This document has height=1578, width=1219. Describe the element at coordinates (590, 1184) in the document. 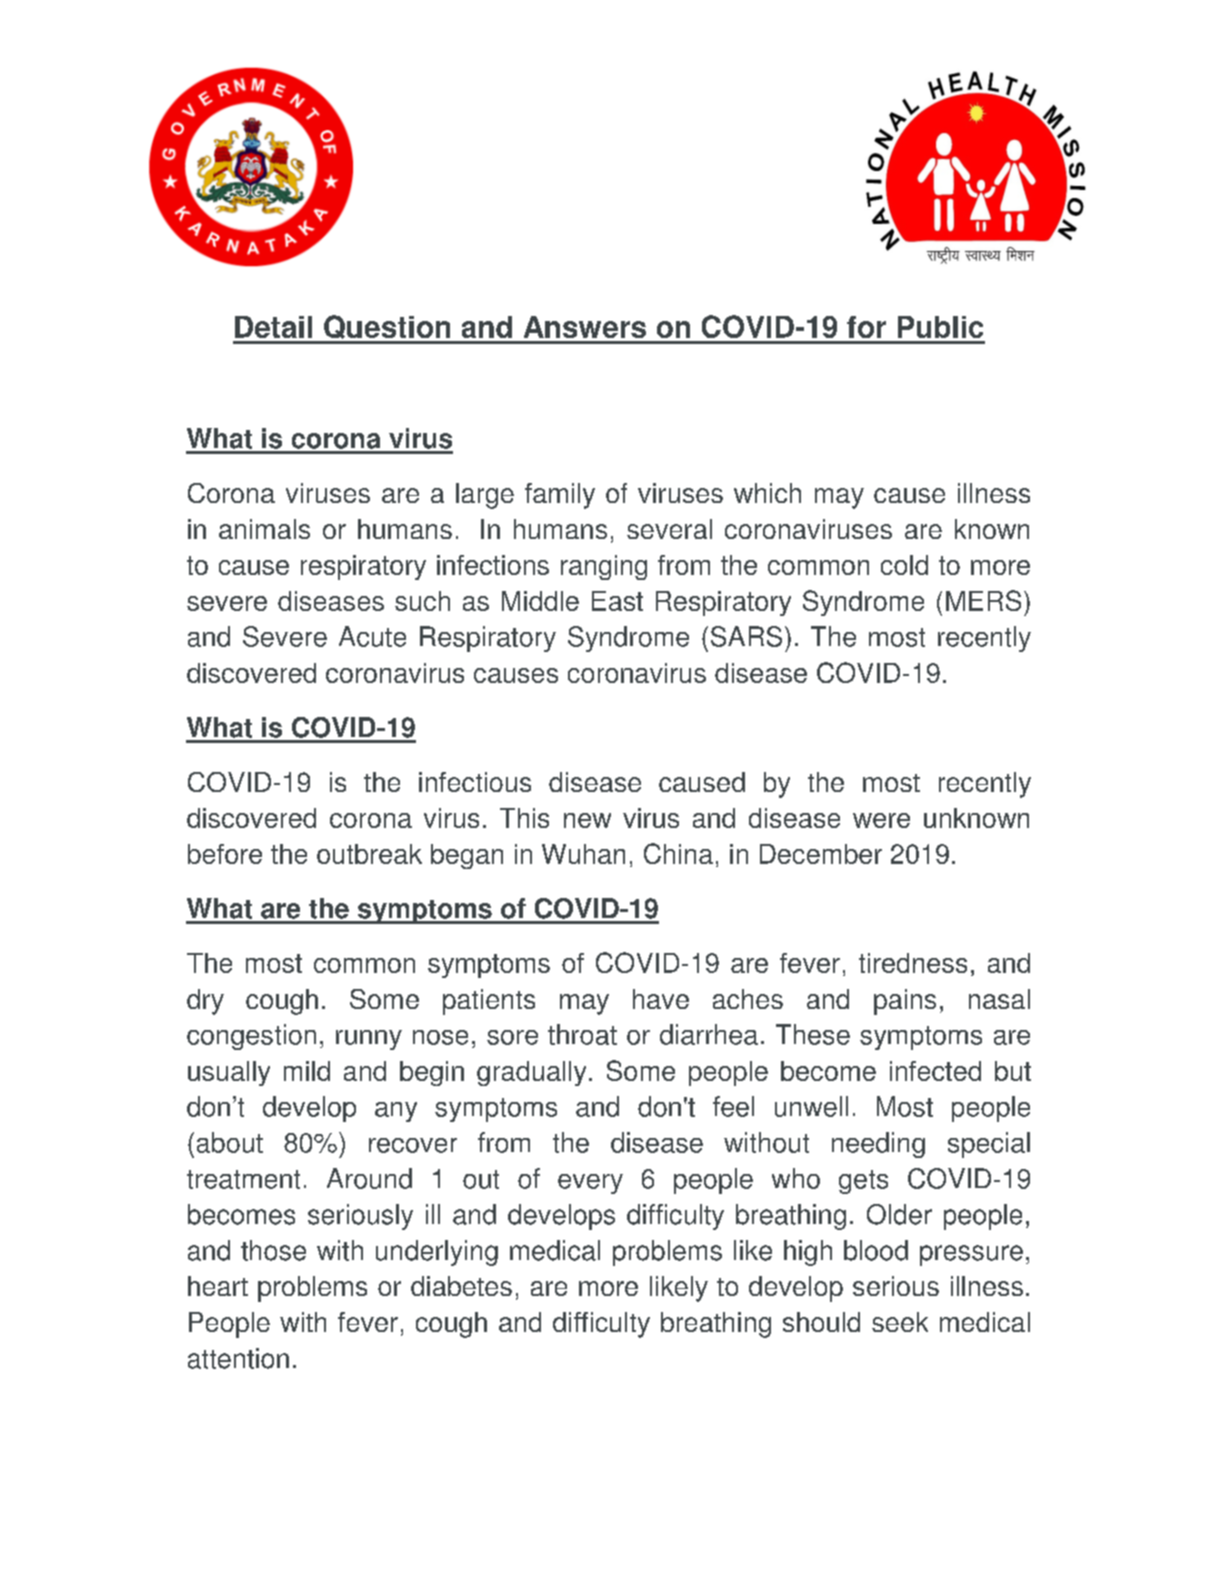

I see `every` at that location.
